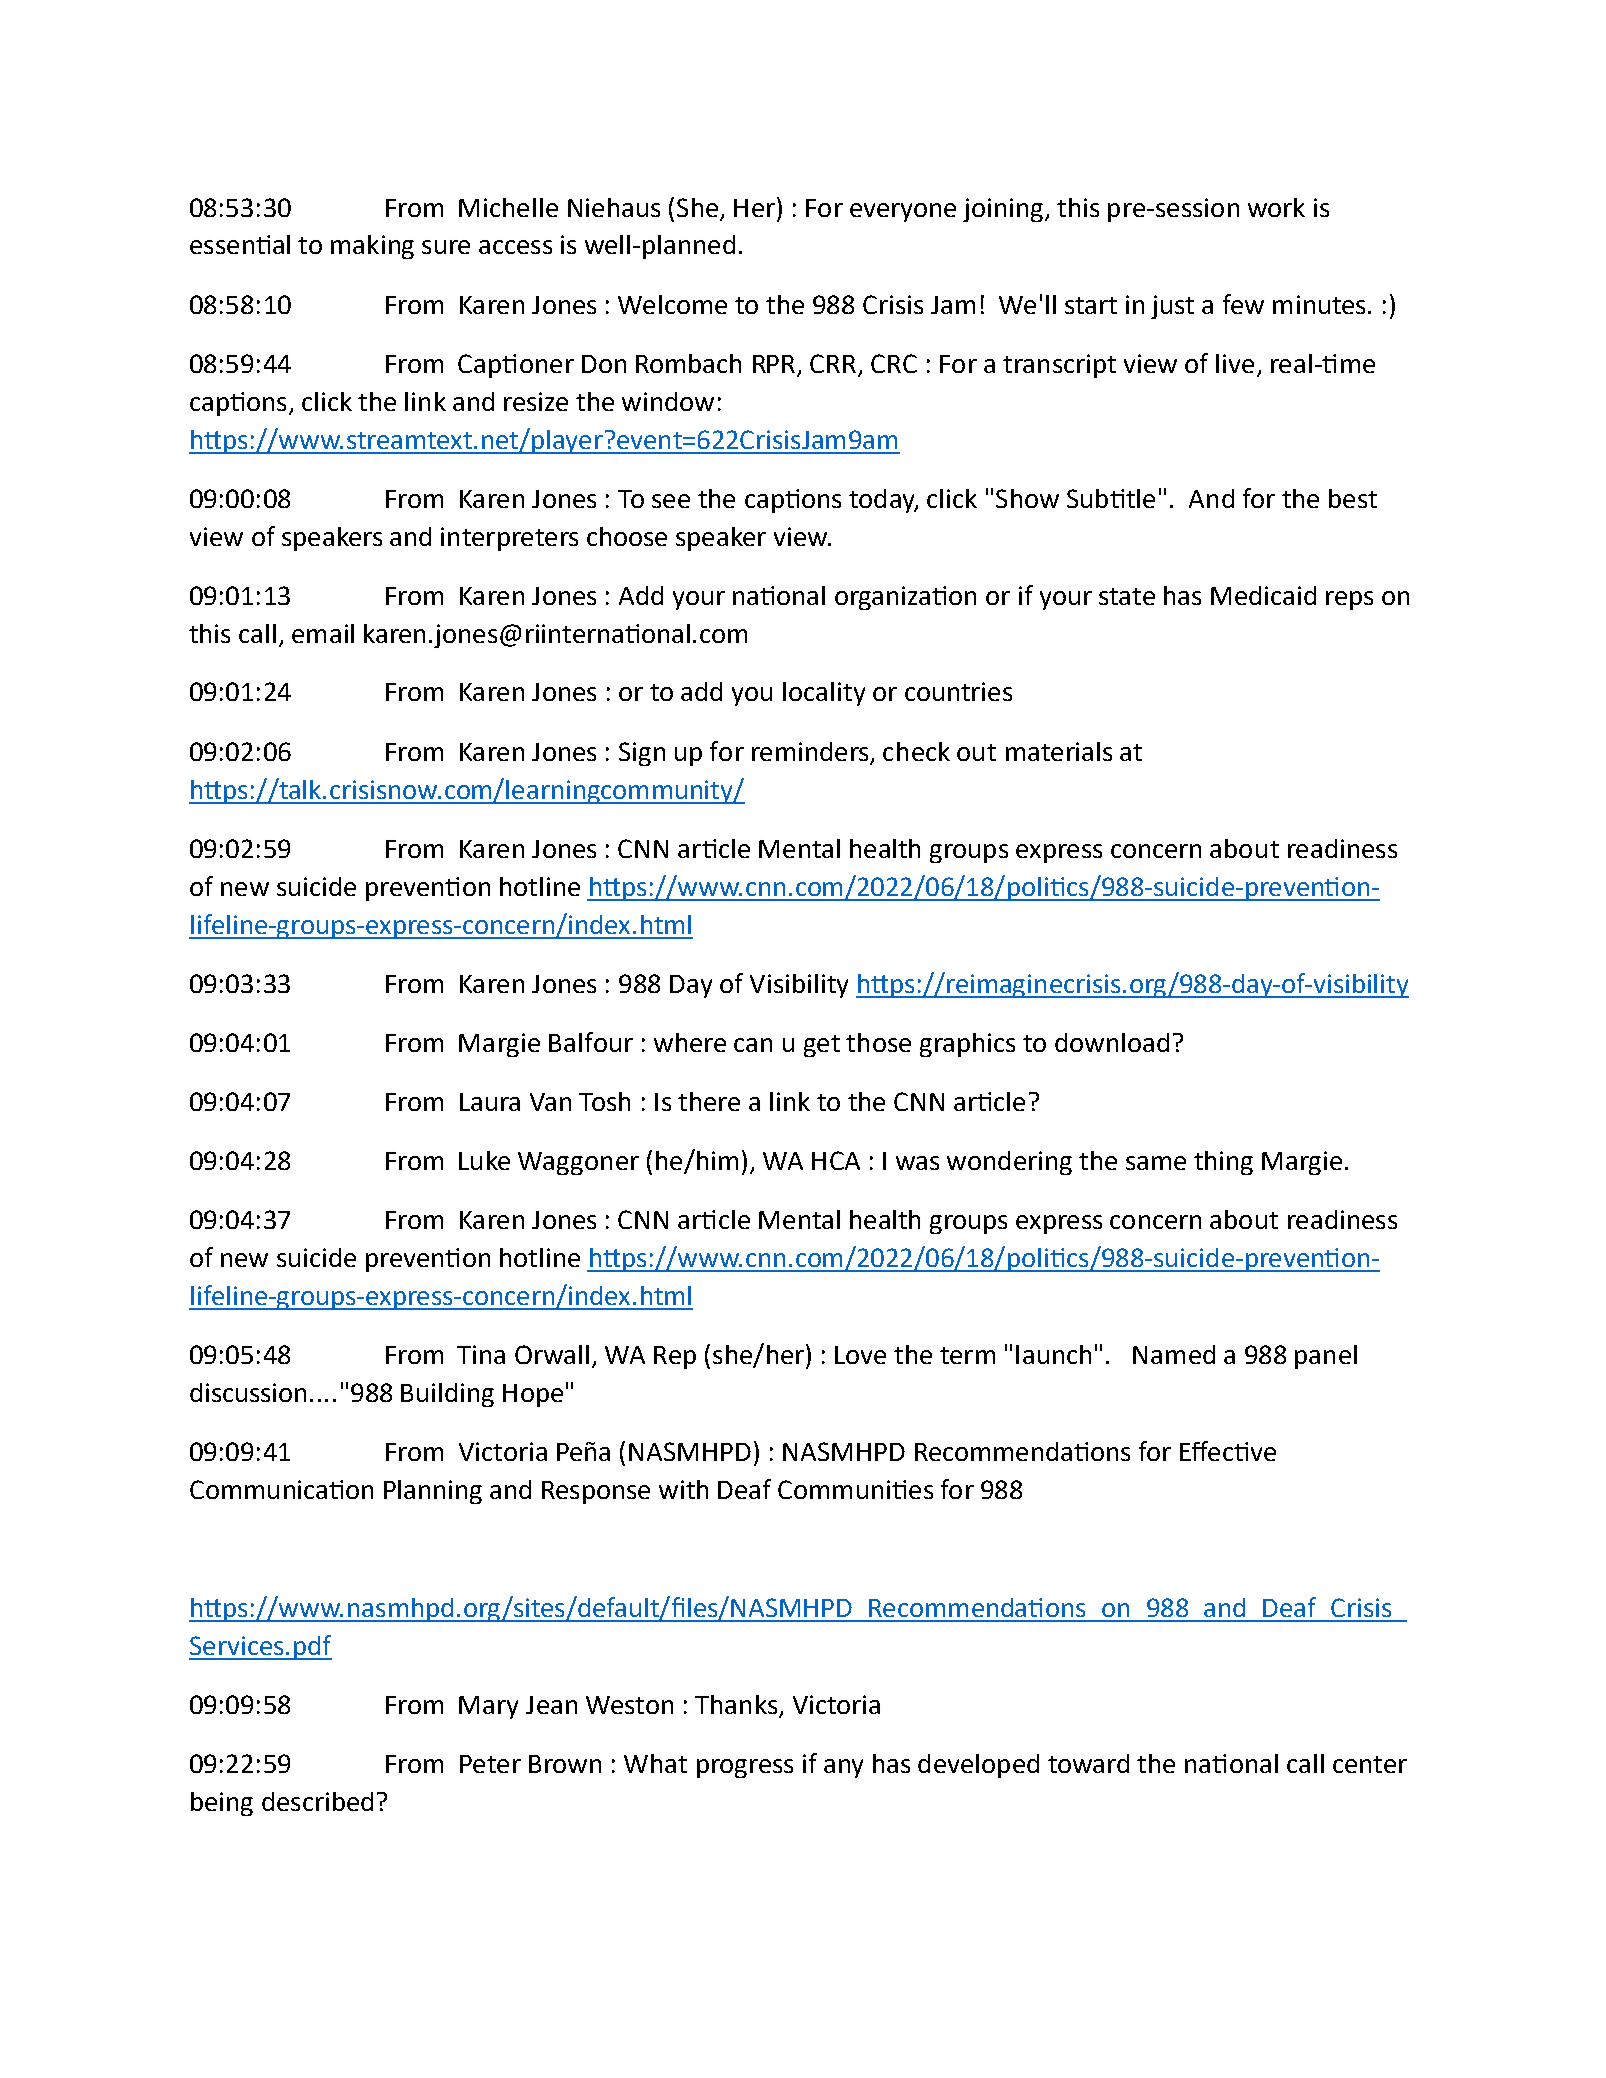 The width and height of the screenshot is (1606, 2078). Describe the element at coordinates (822, 1046) in the screenshot. I see `get` at that location.
